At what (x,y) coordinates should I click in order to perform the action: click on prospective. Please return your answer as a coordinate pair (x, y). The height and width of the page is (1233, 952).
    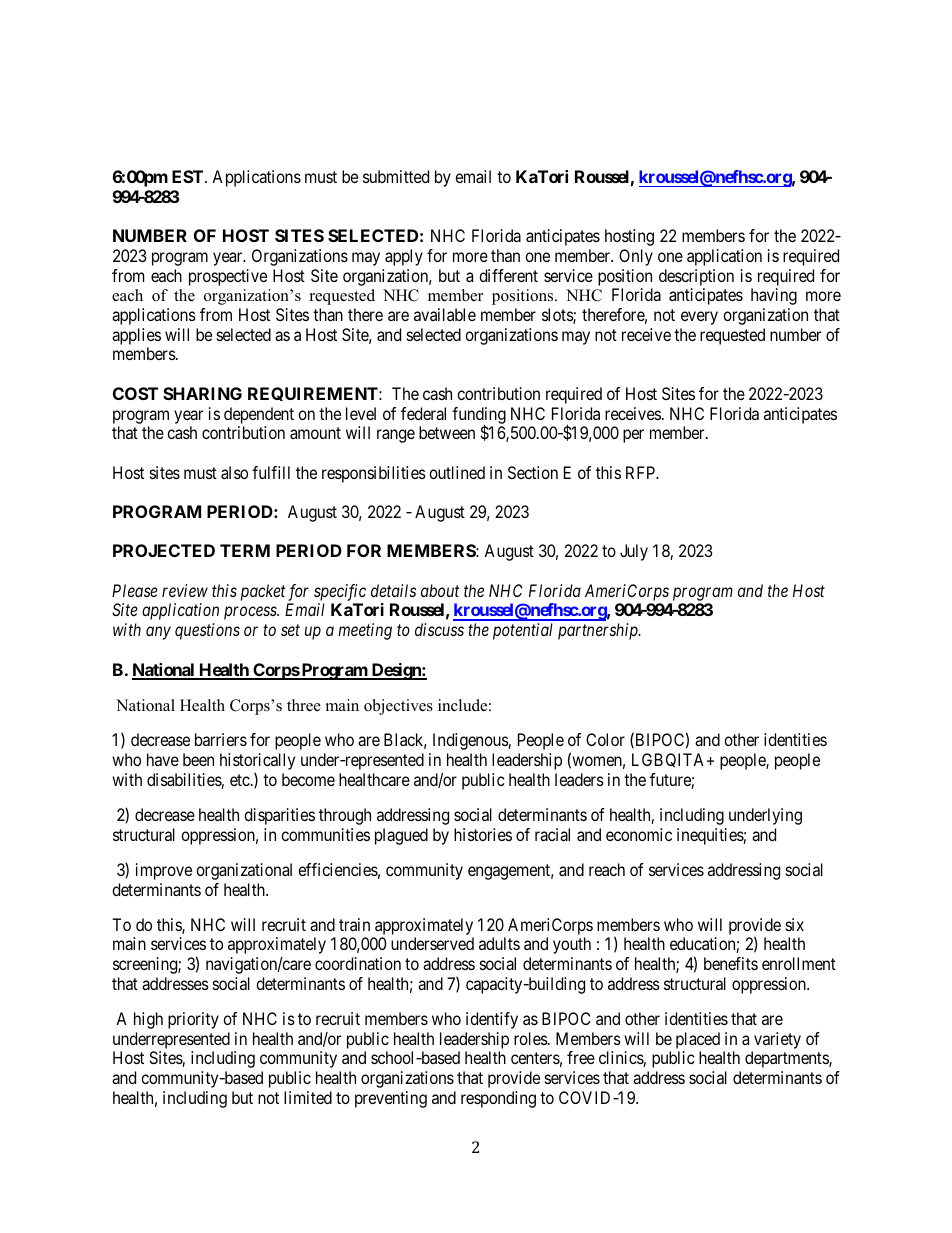
    Looking at the image, I should click on (228, 277).
